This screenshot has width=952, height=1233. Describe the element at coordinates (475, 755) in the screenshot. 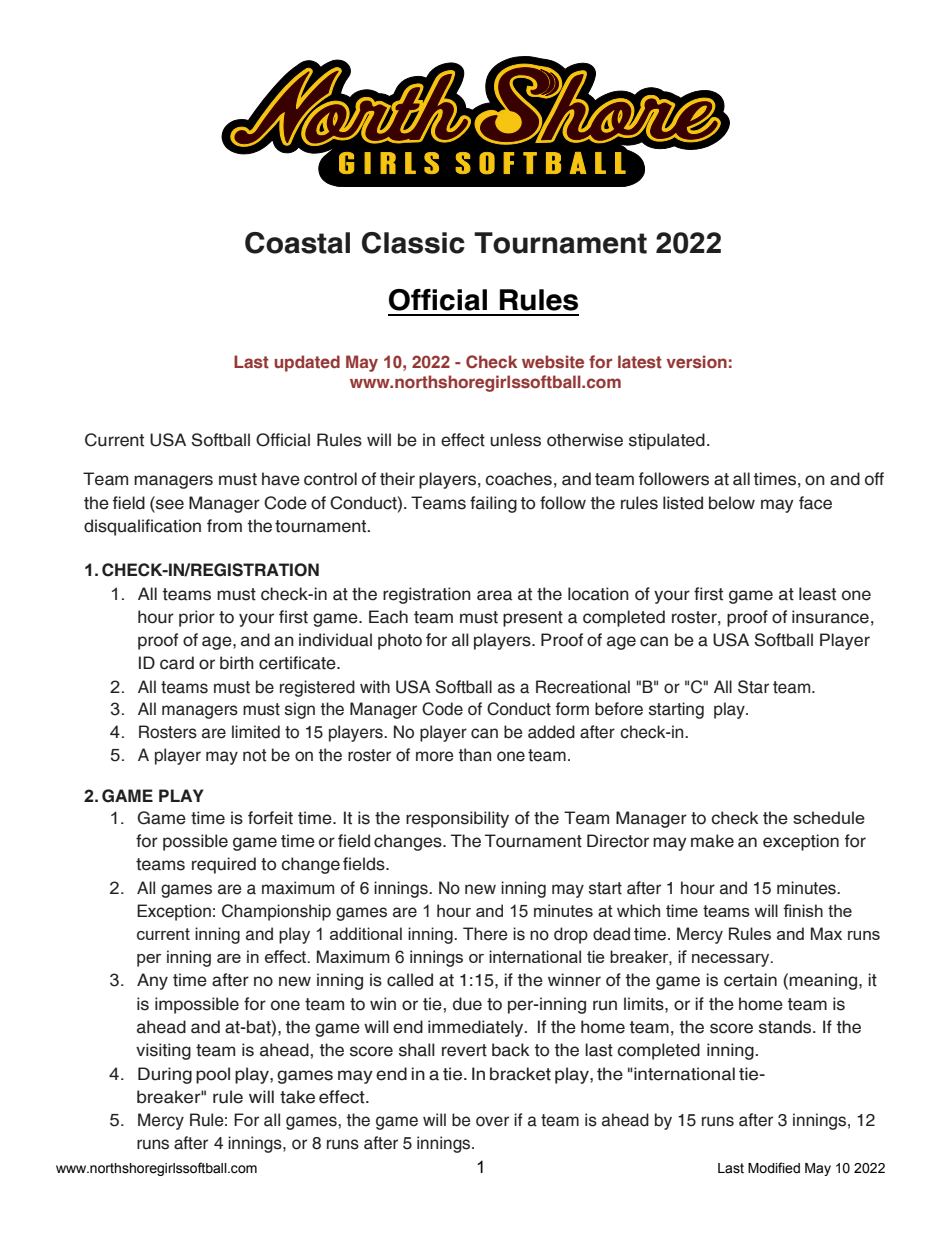

I see `than` at that location.
